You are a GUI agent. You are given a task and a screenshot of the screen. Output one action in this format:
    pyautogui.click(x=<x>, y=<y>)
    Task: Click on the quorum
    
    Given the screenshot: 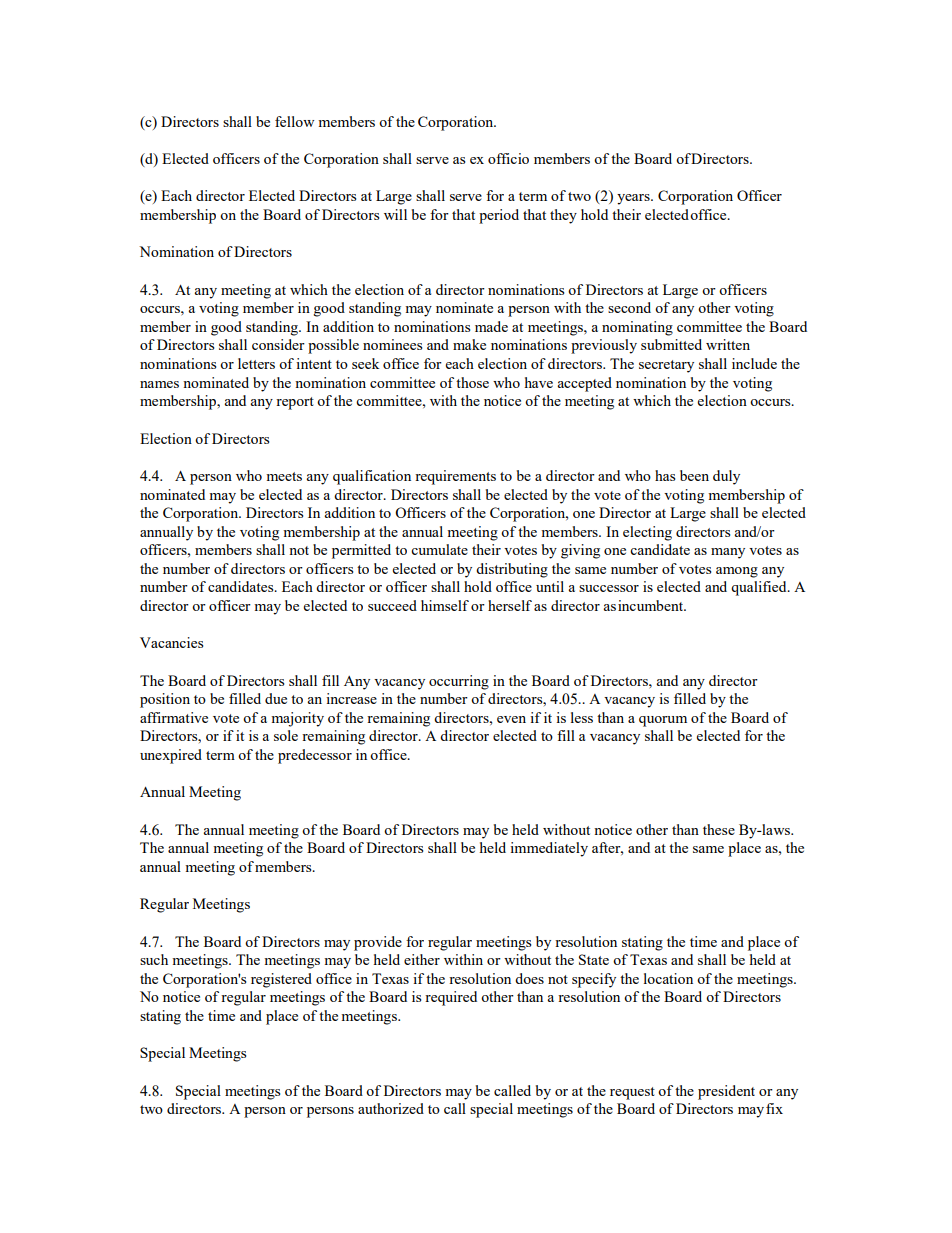 What is the action you would take?
    pyautogui.click(x=663, y=721)
